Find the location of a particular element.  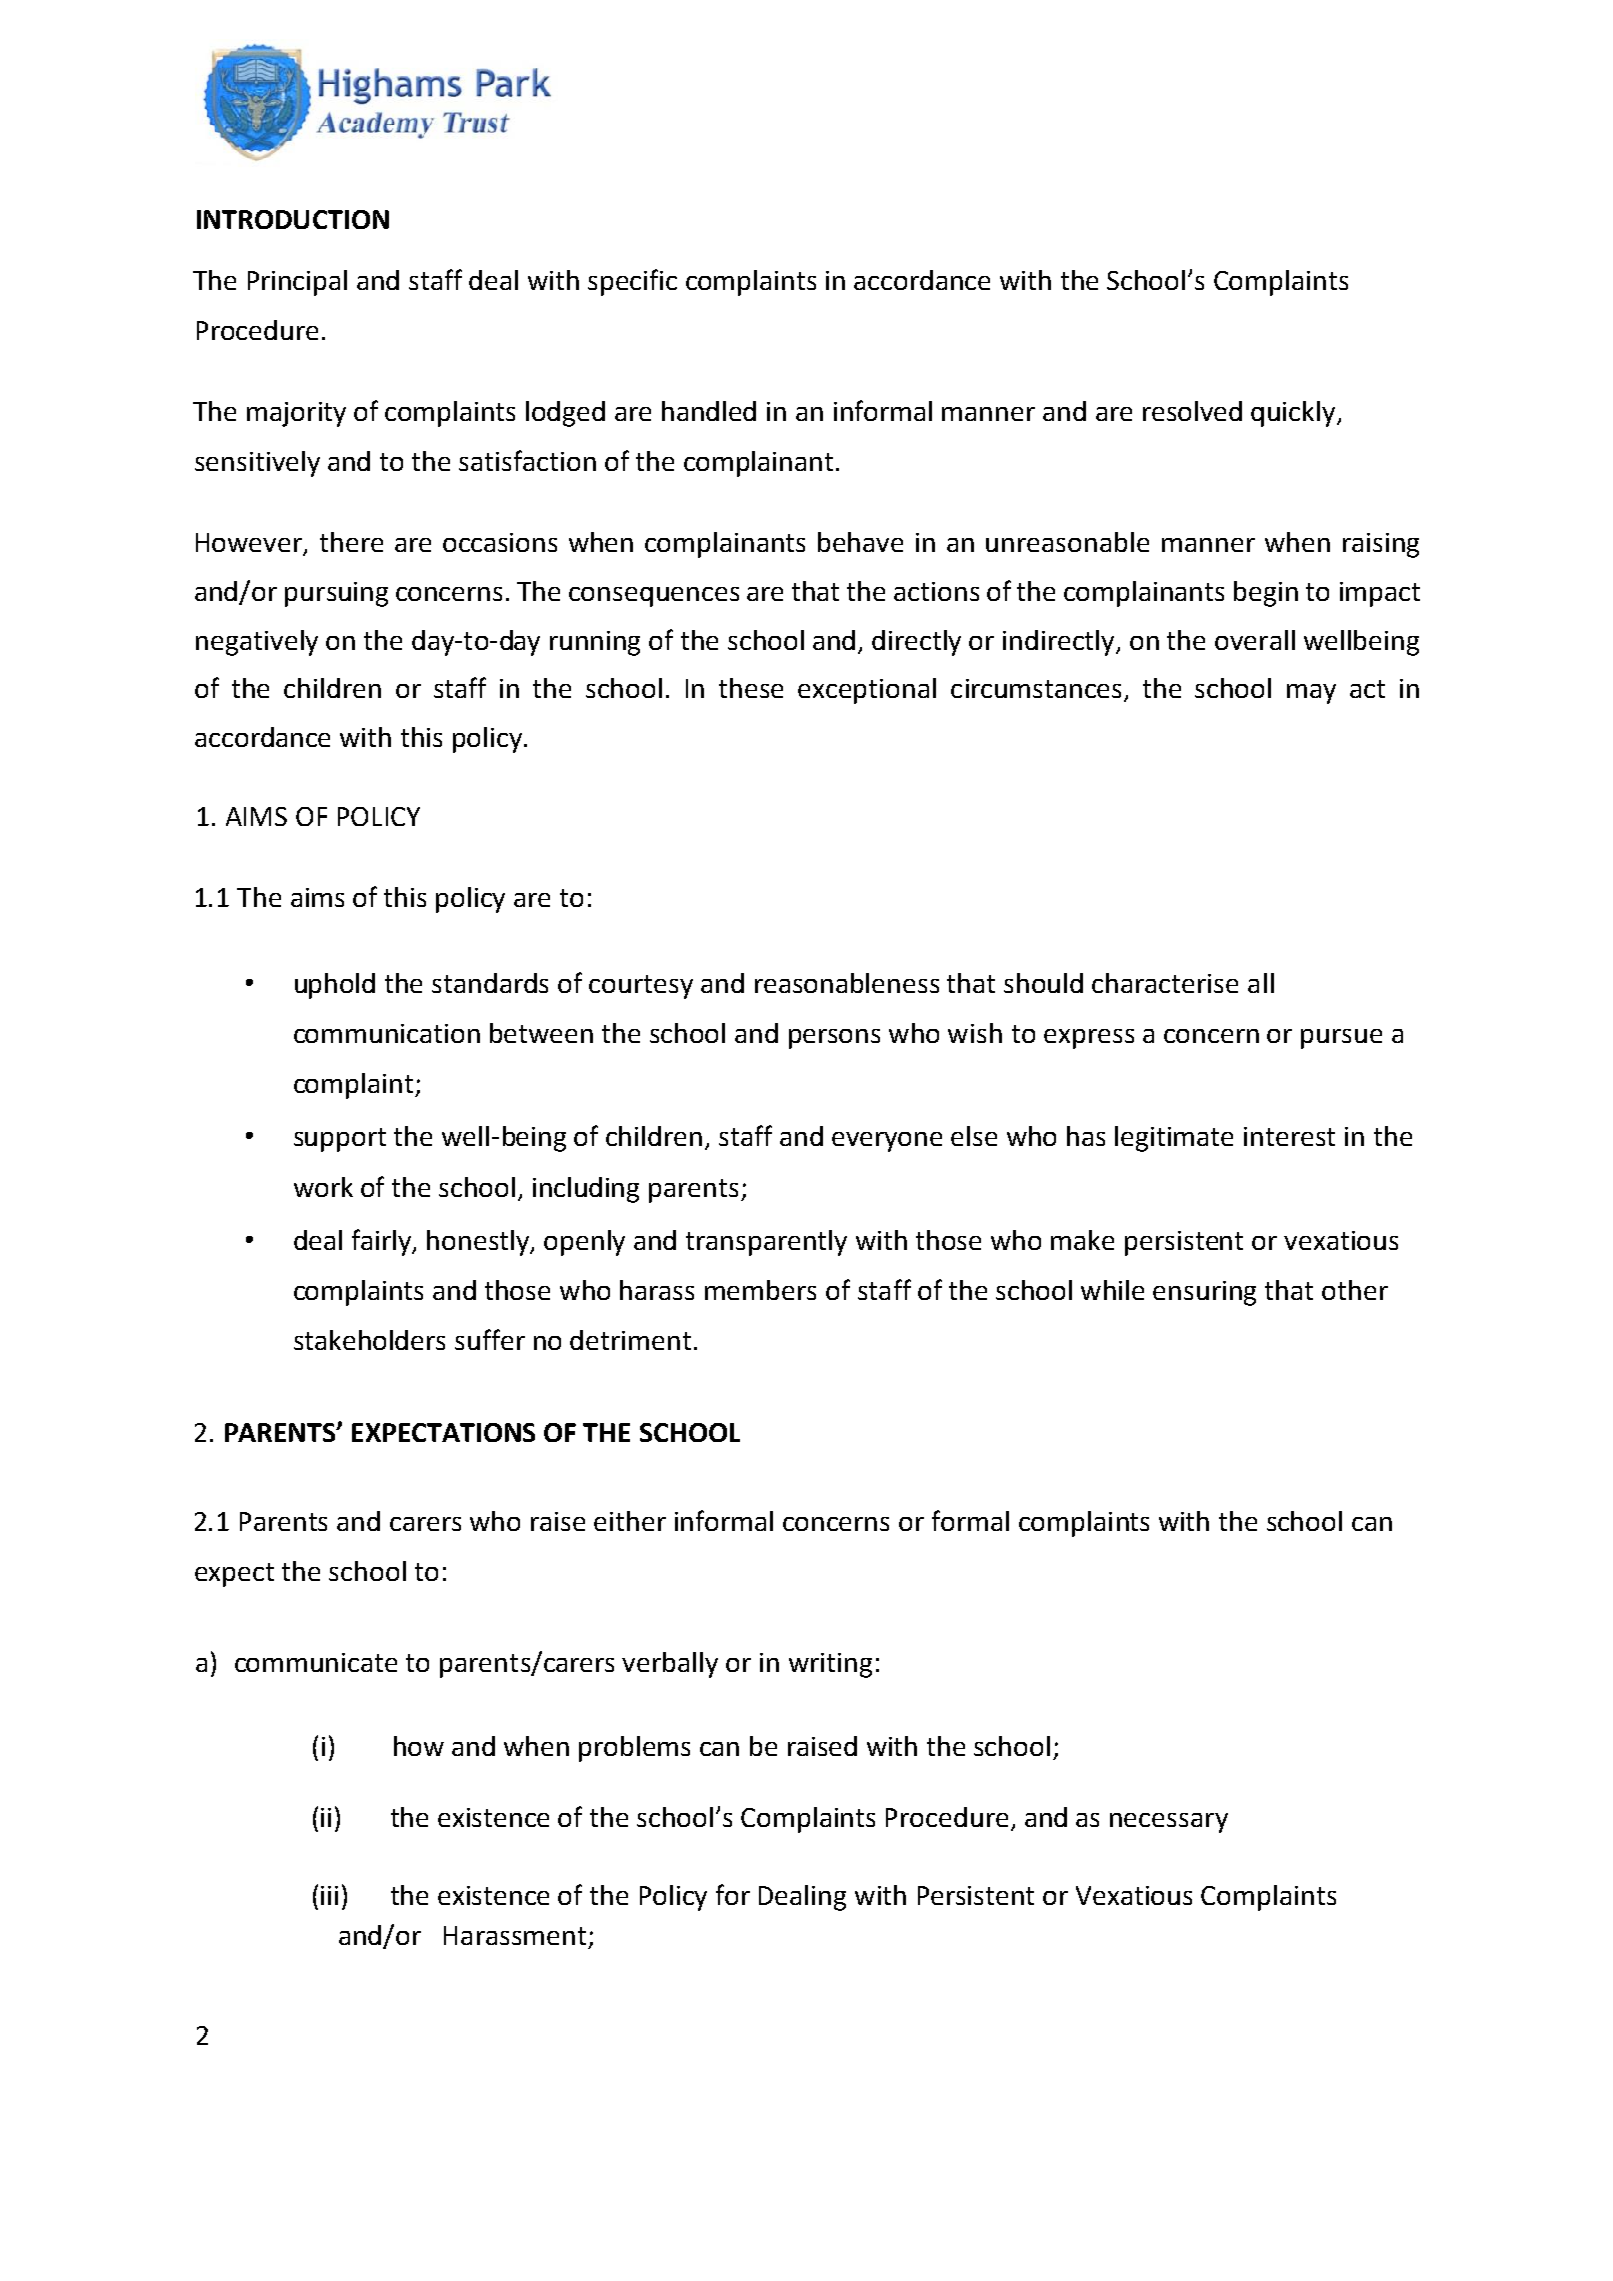

iii is located at coordinates (329, 1895).
